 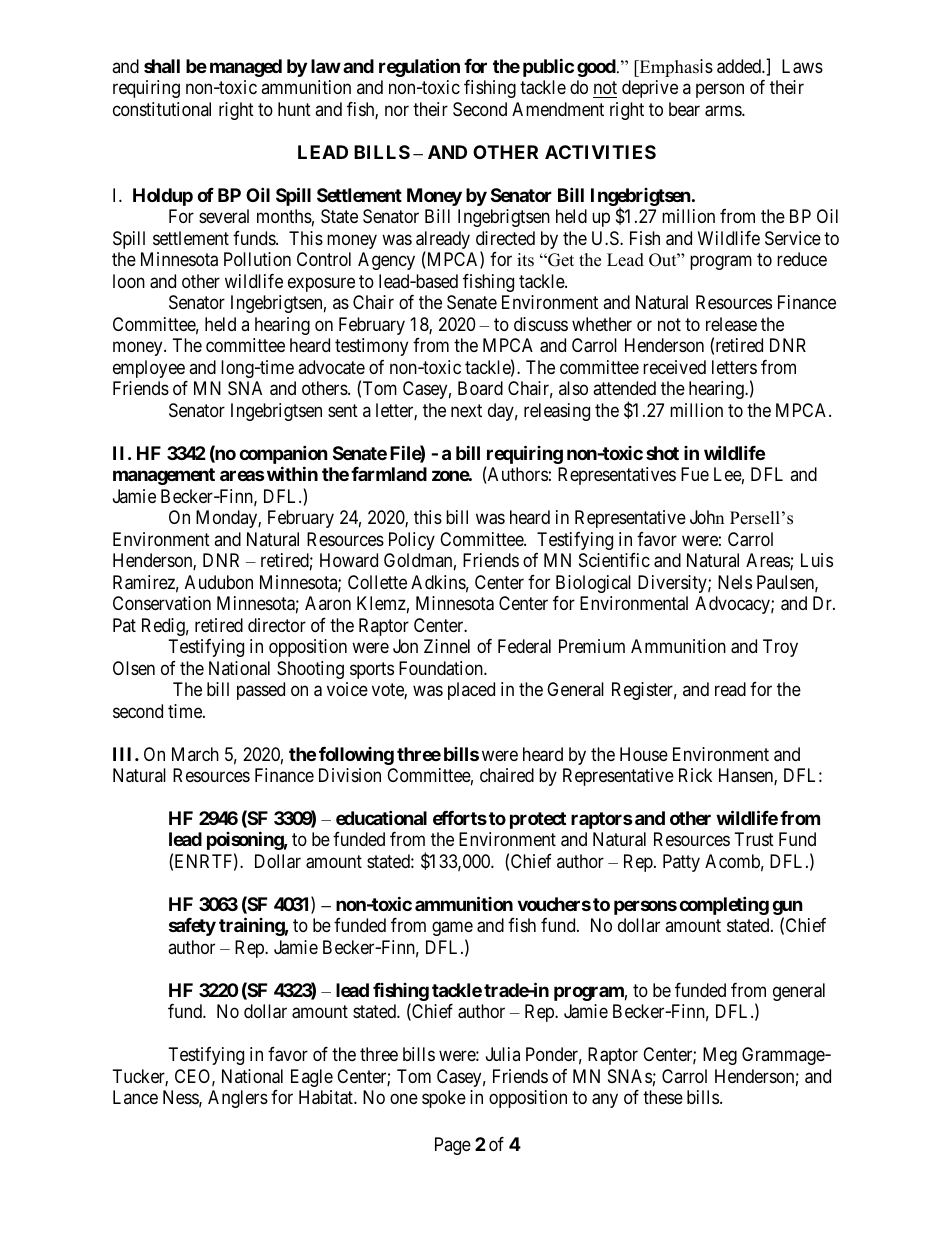 I want to click on spoke, so click(x=444, y=1099).
